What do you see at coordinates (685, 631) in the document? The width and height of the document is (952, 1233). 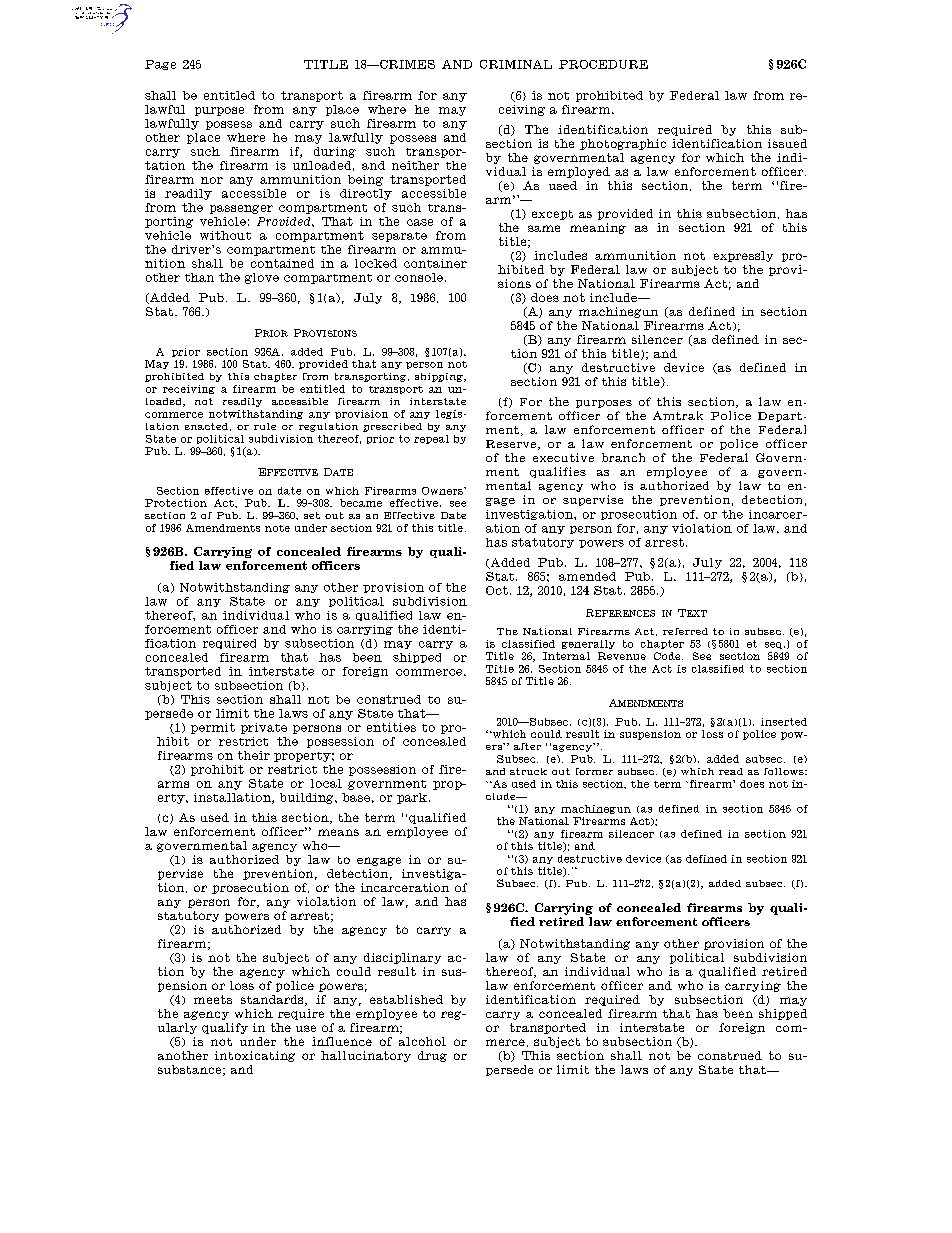 I see `referred` at bounding box center [685, 631].
